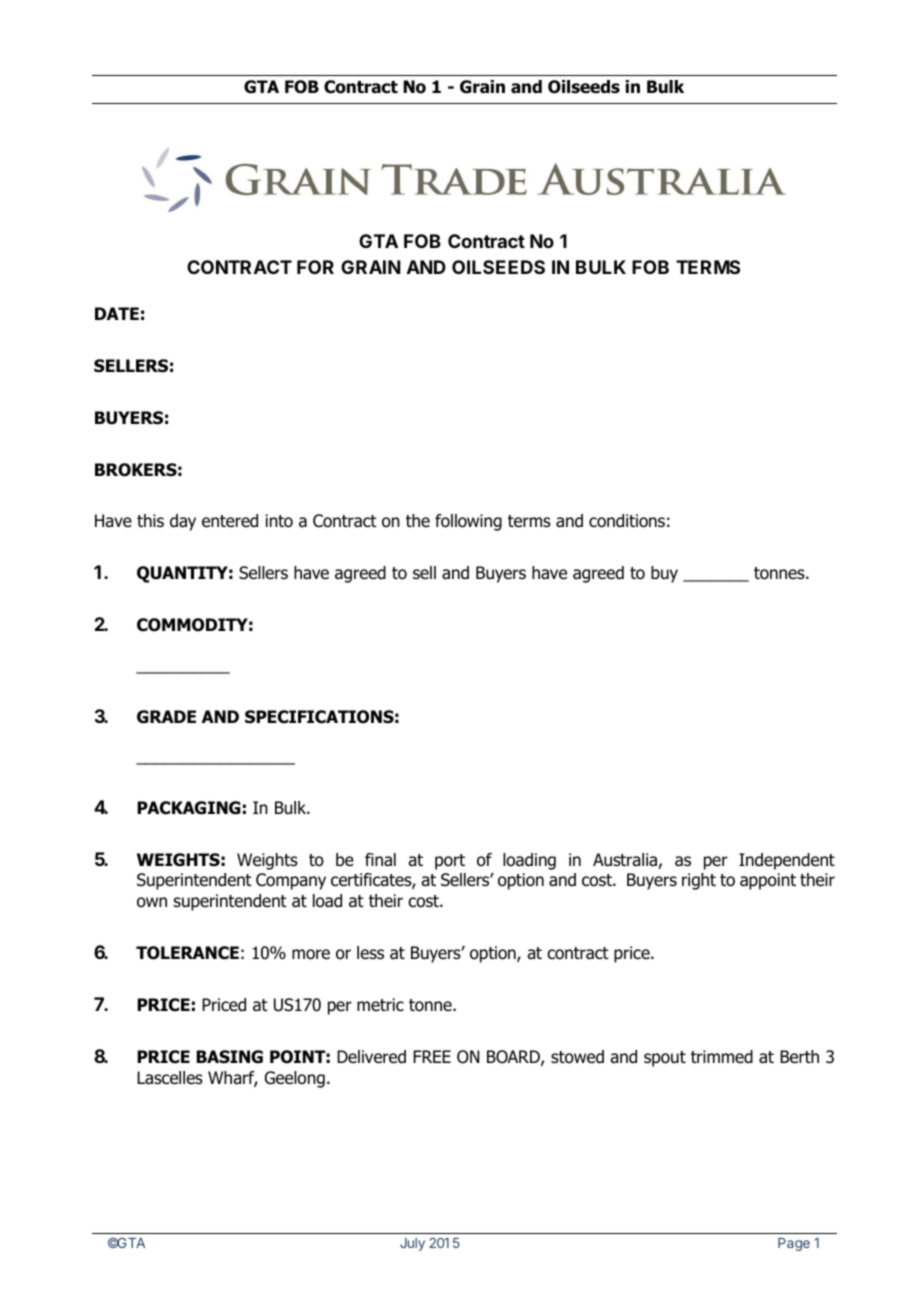 This image has height=1308, width=924. Describe the element at coordinates (787, 861) in the image. I see `Independent` at that location.
